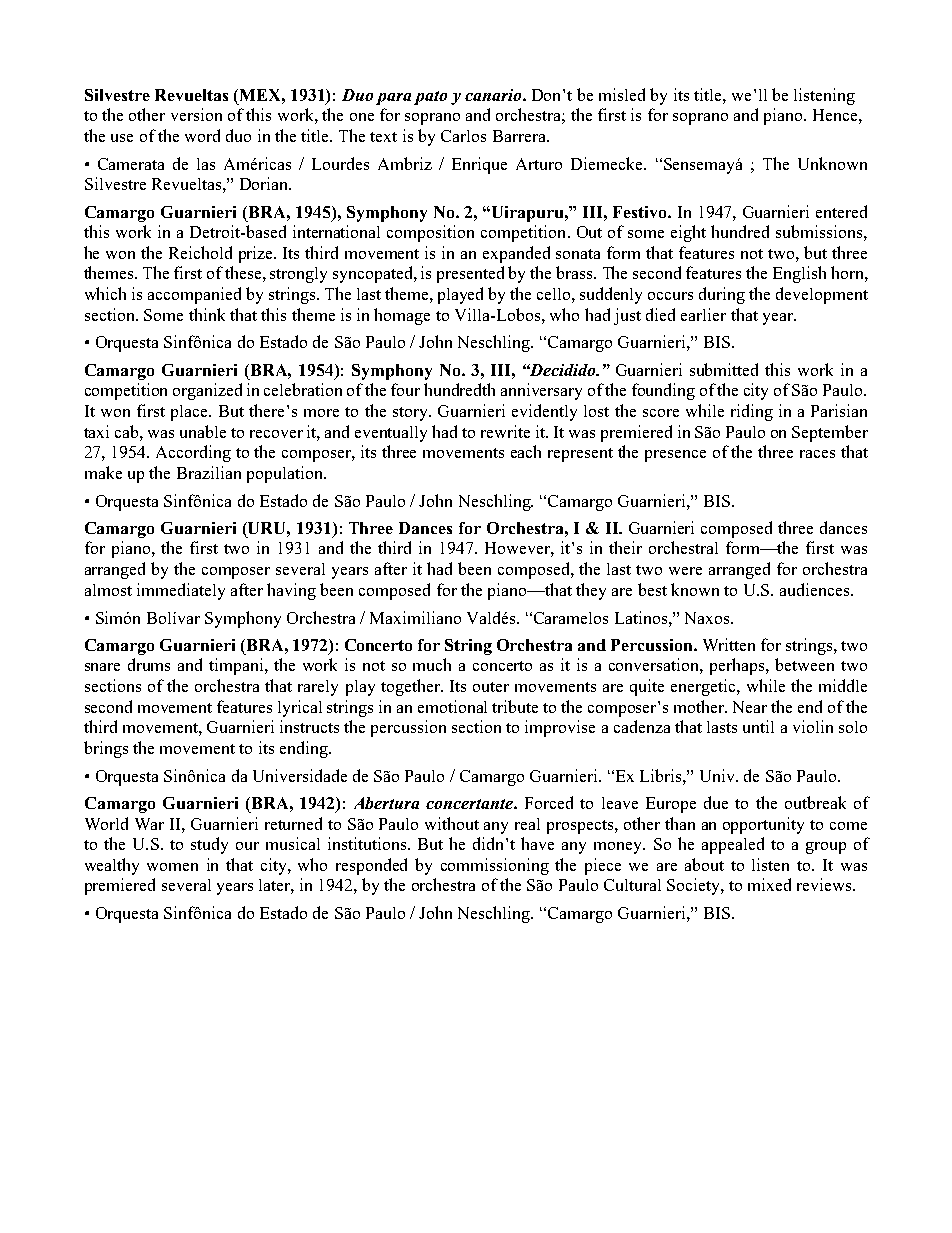 The image size is (952, 1233). Describe the element at coordinates (814, 589) in the image. I see `audiences` at that location.
